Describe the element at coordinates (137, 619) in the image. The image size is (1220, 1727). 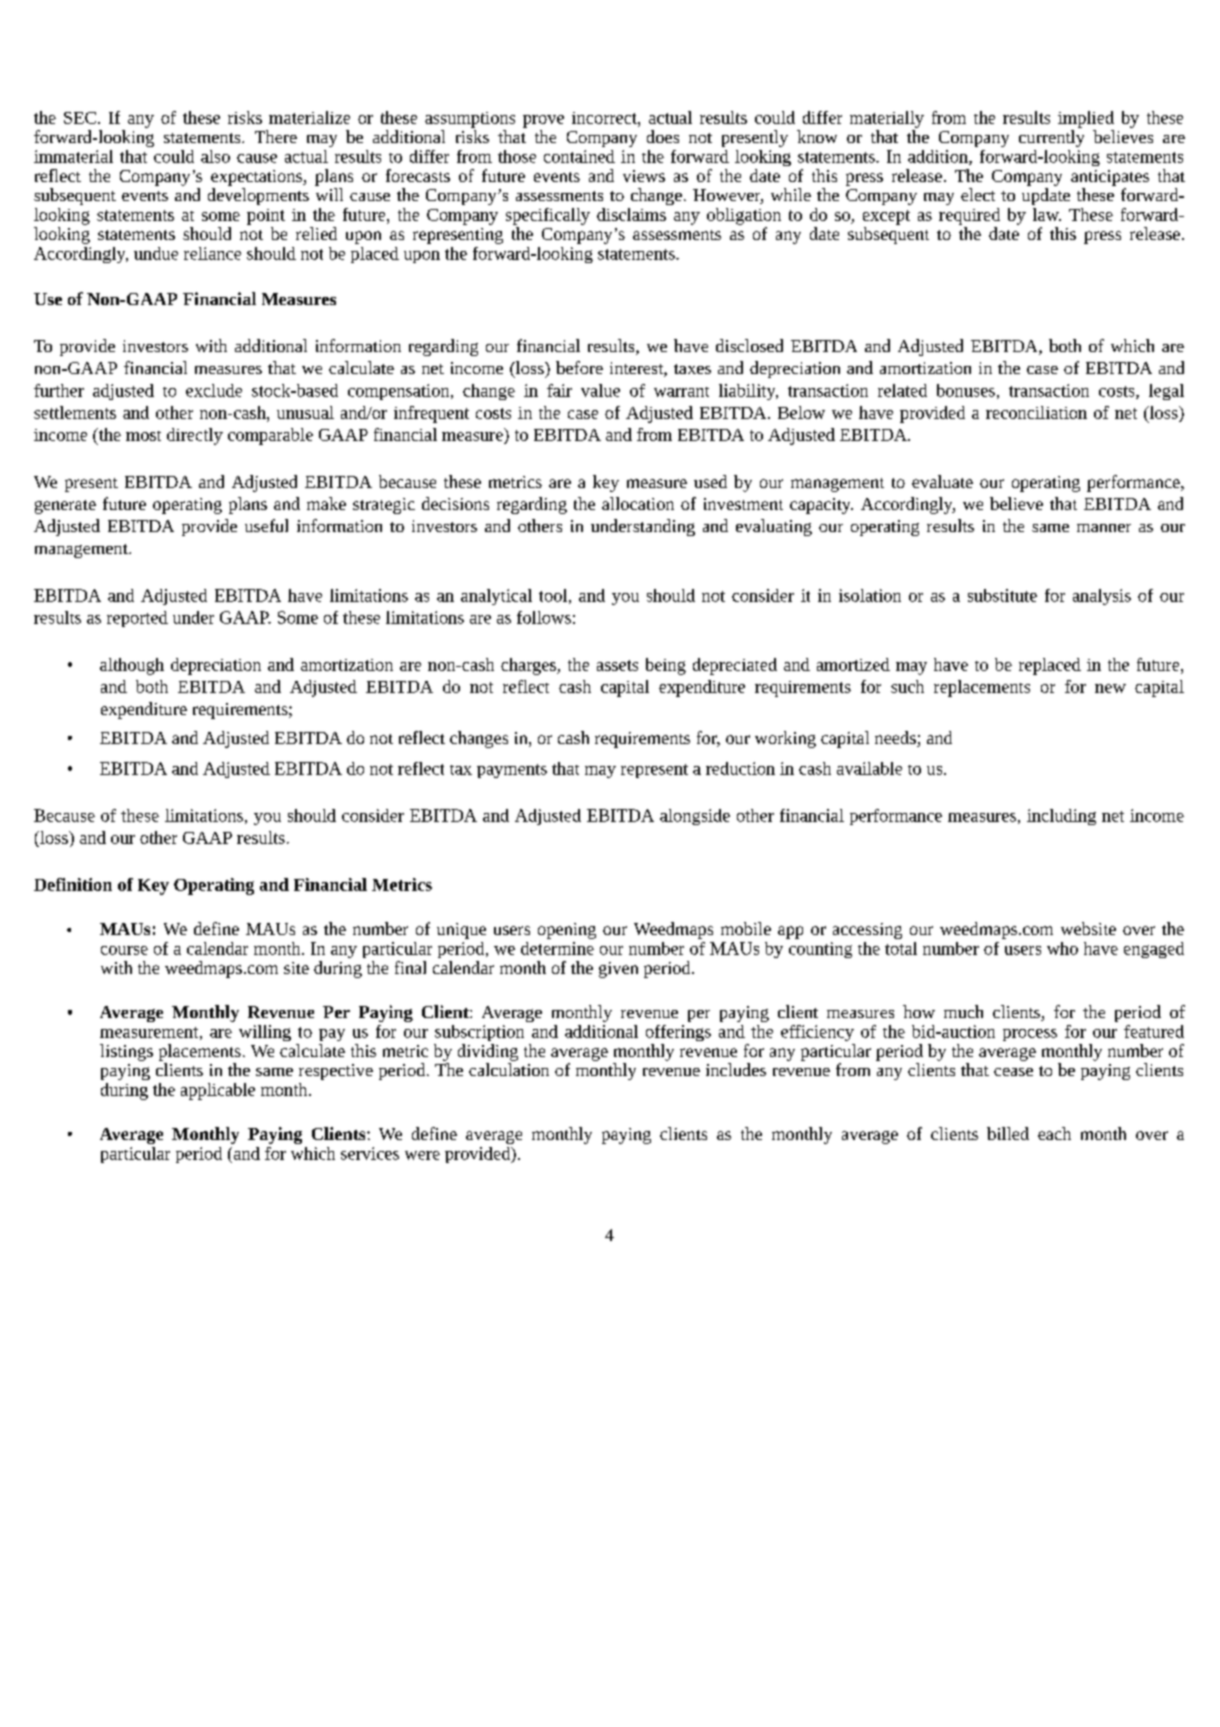
I see `reported` at that location.
